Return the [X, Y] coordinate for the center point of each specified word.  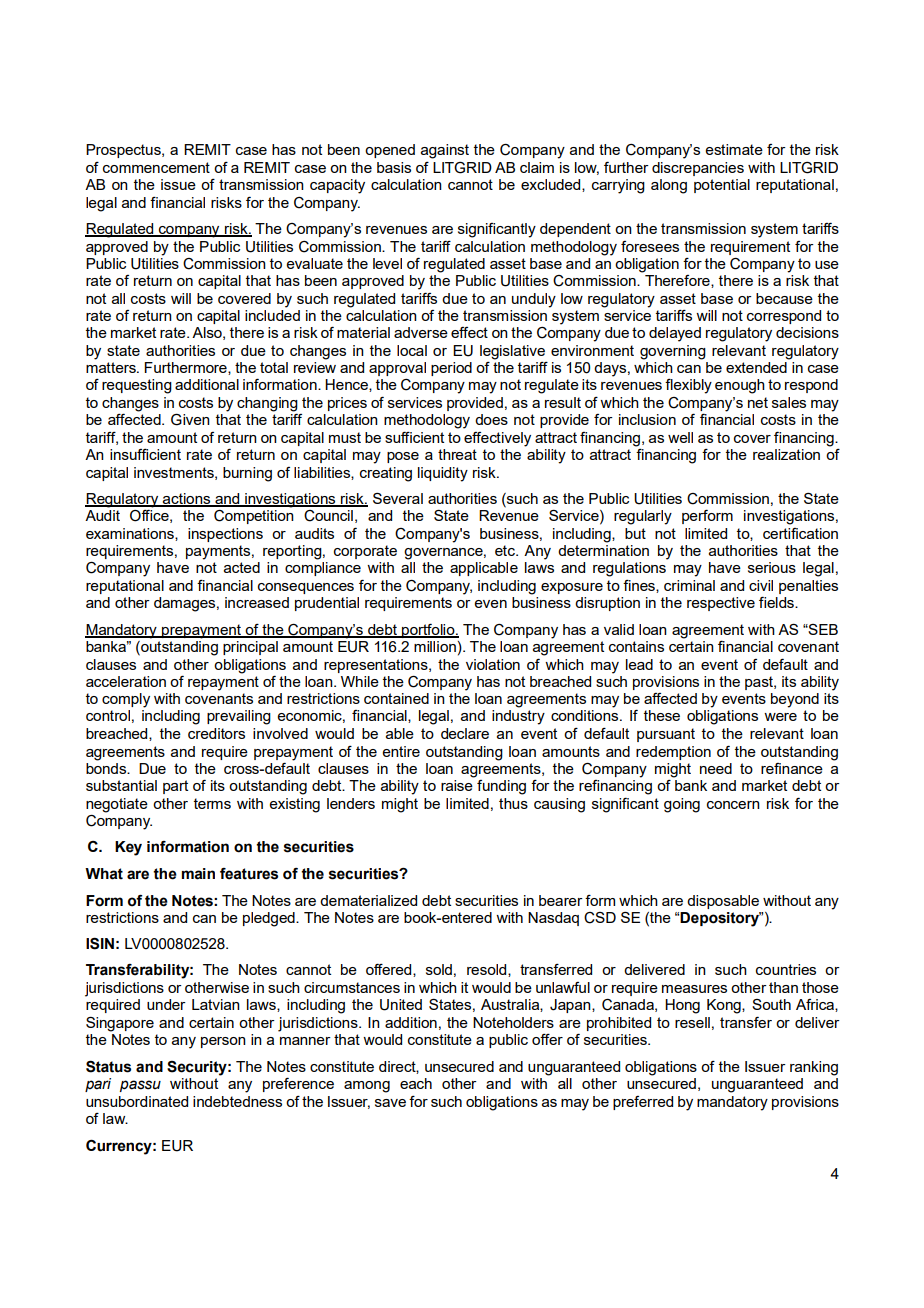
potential [722, 186]
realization [786, 454]
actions [187, 500]
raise [457, 785]
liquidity [443, 474]
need [716, 768]
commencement [156, 167]
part [175, 787]
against [445, 151]
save [390, 1103]
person [223, 1042]
